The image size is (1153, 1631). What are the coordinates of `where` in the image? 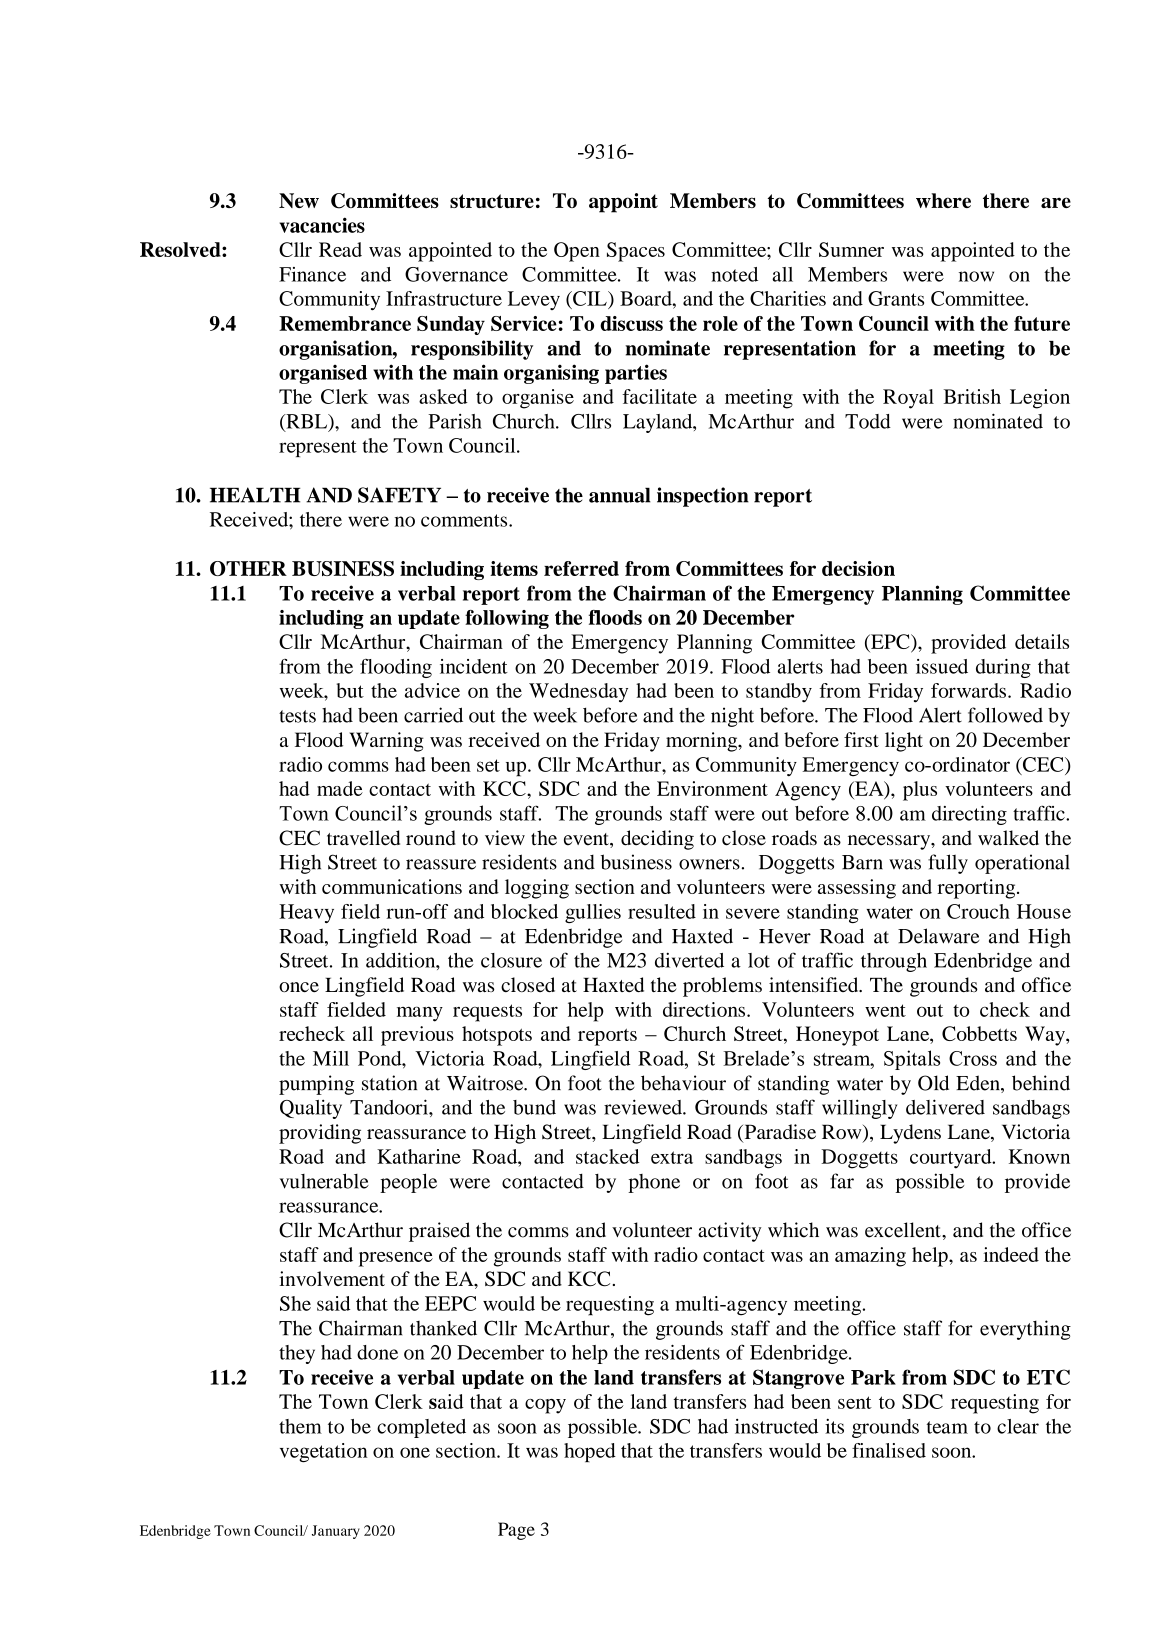 It's located at (943, 200).
